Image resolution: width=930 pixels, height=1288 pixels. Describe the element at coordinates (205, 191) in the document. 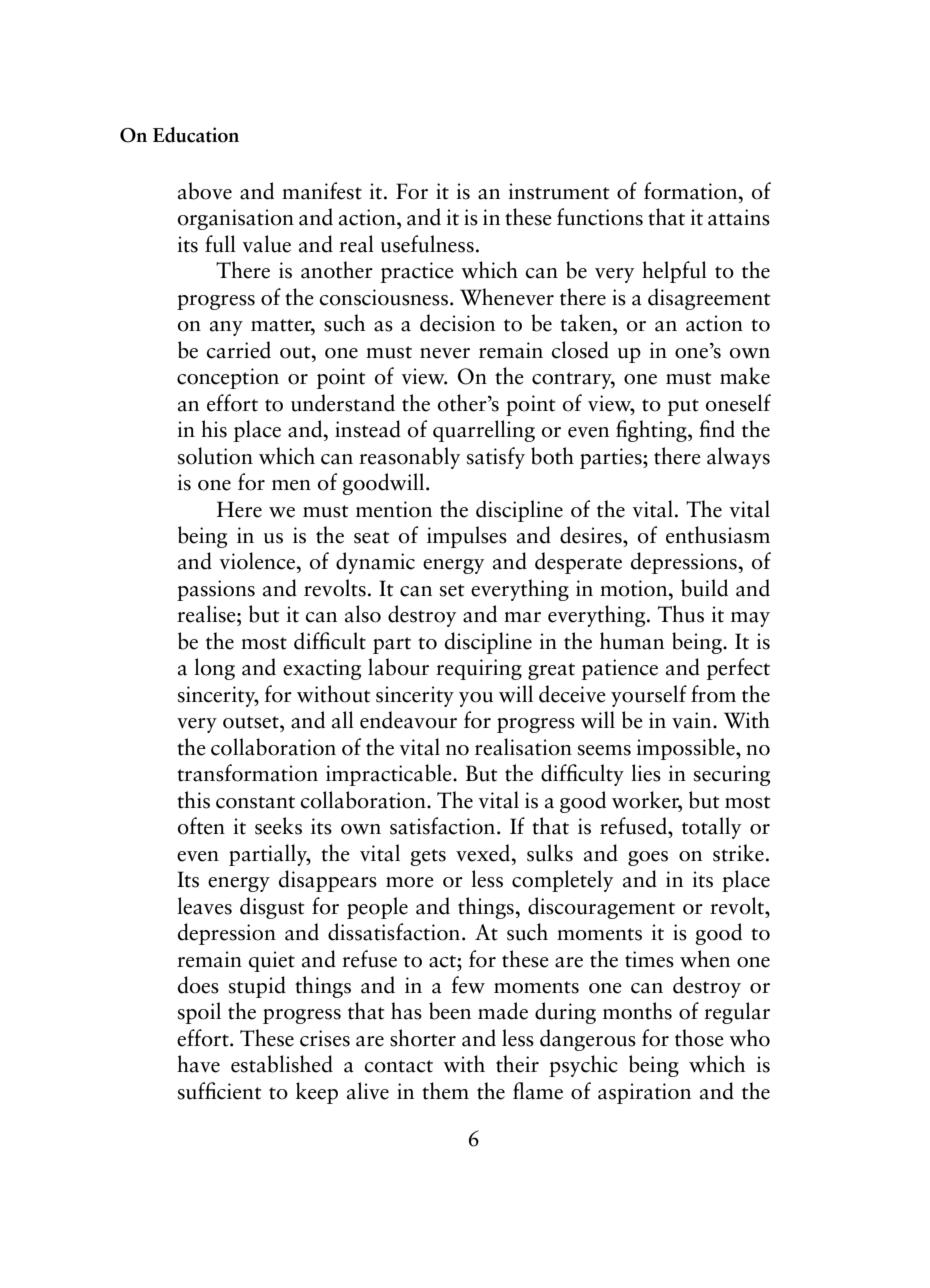

I see `above` at that location.
